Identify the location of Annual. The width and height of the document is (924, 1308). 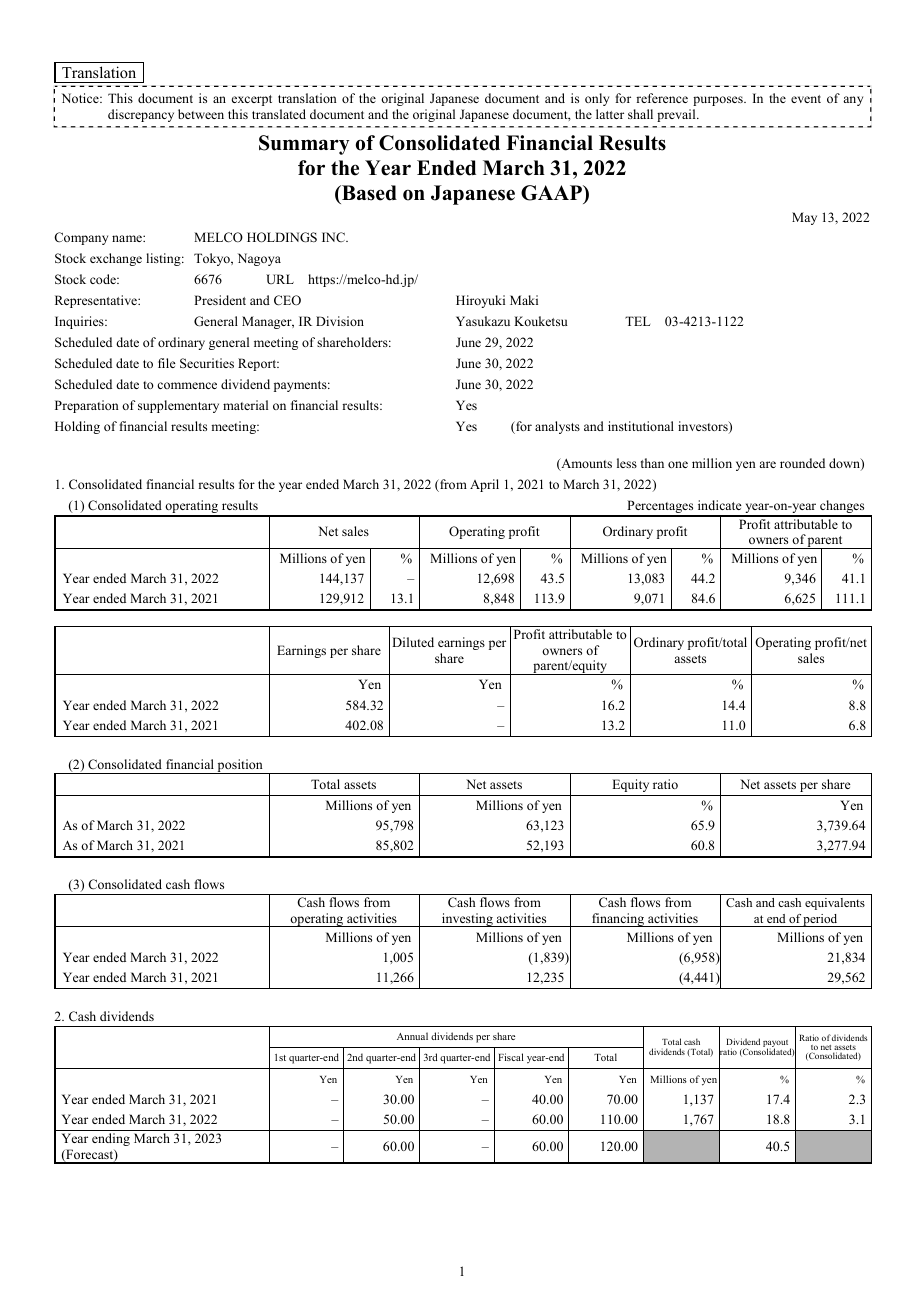
(412, 1036).
